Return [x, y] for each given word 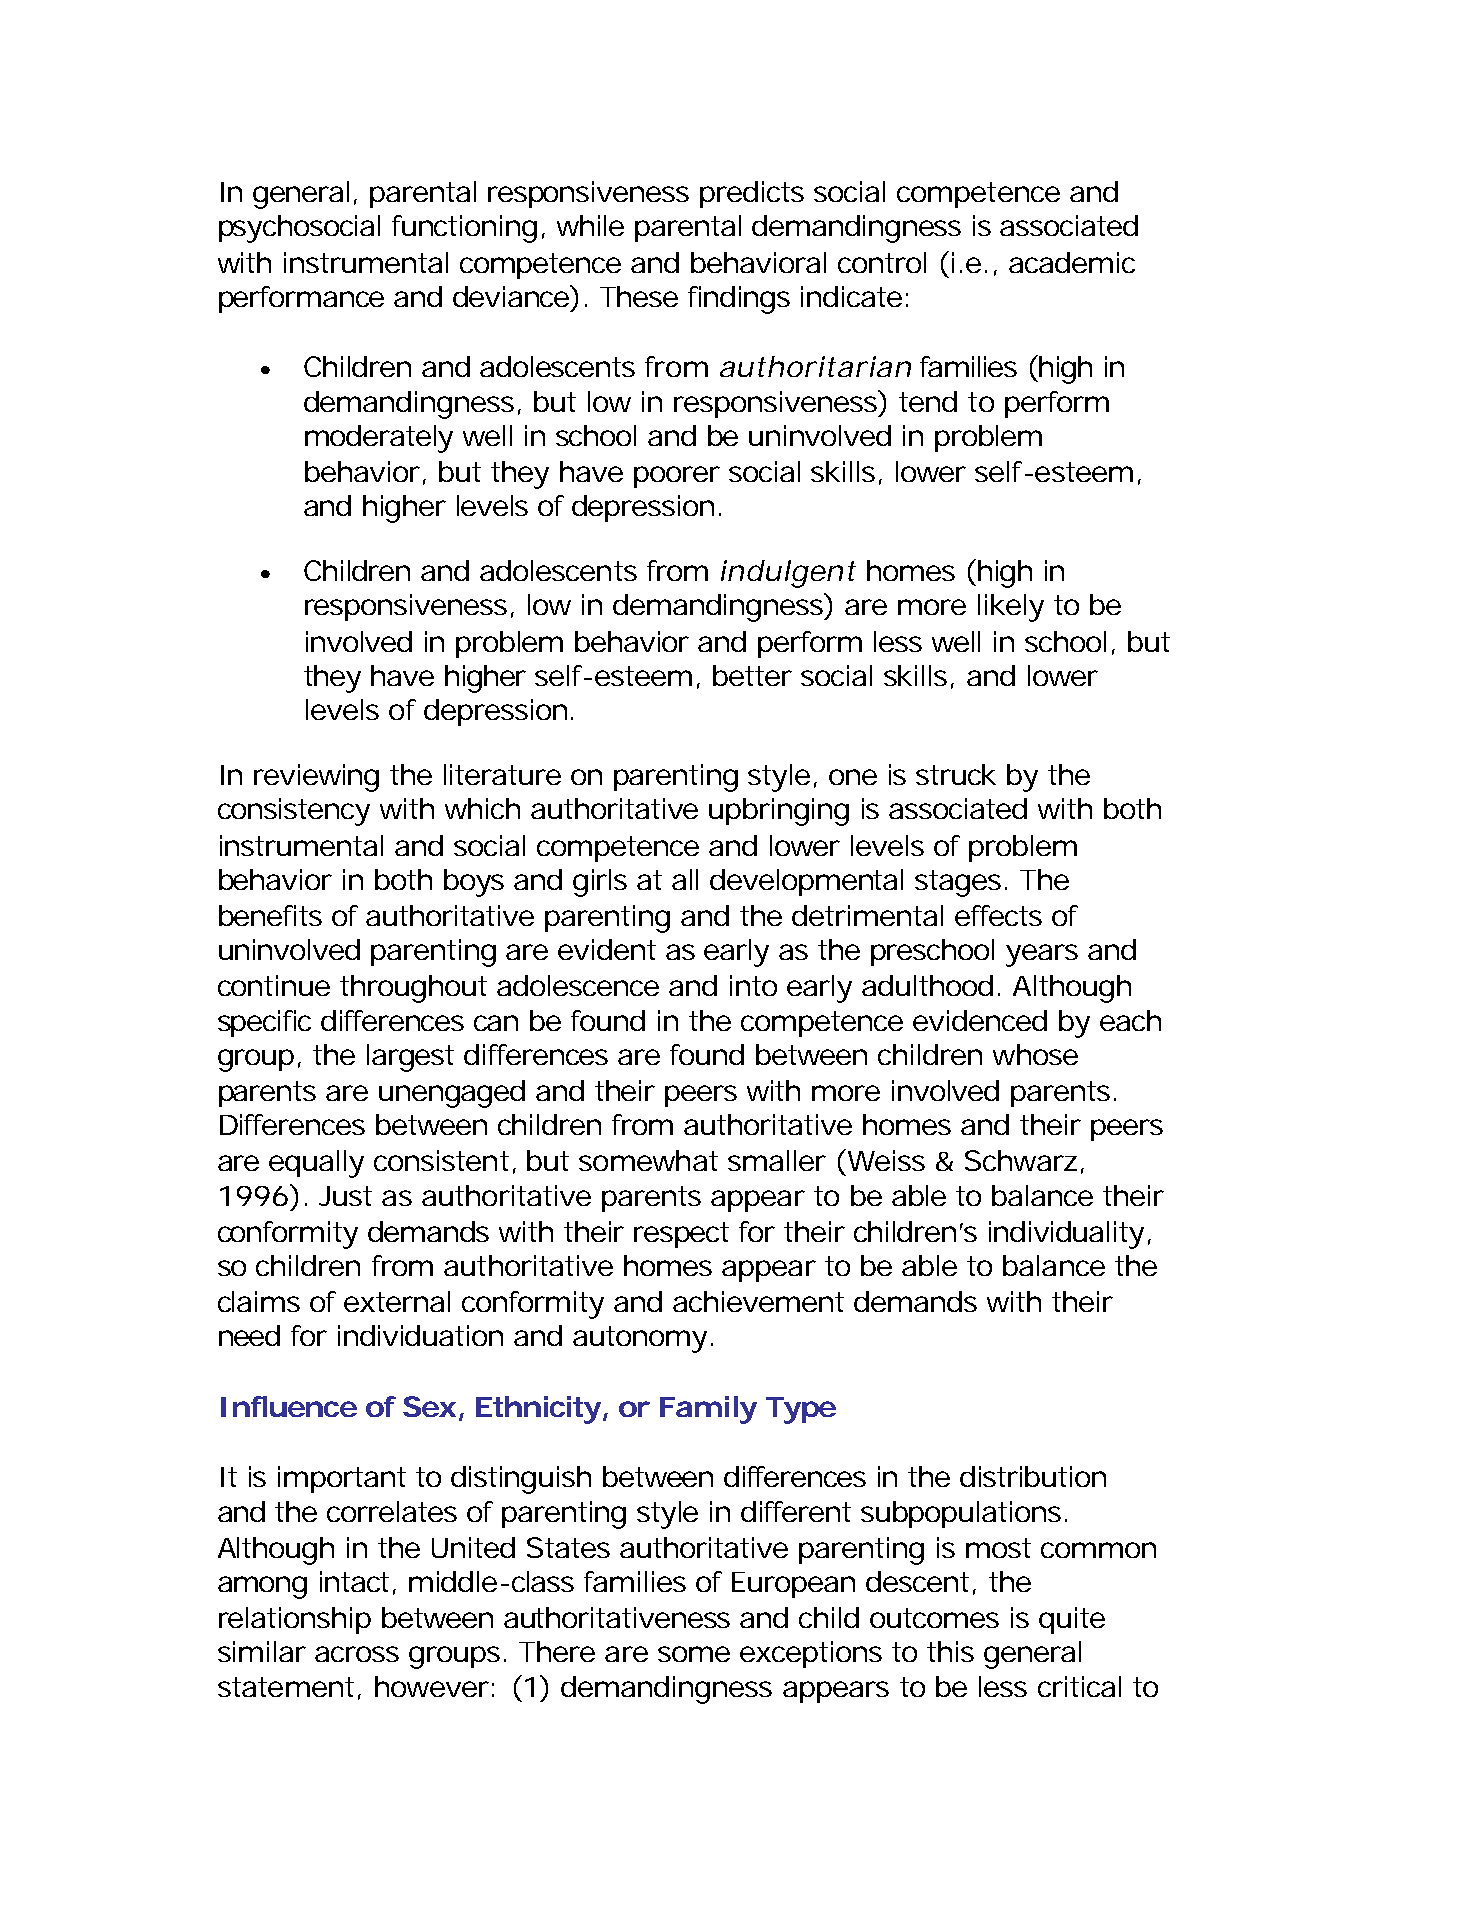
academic [1072, 262]
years [1042, 955]
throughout [413, 989]
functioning [464, 229]
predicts [752, 194]
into [753, 985]
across [357, 1654]
